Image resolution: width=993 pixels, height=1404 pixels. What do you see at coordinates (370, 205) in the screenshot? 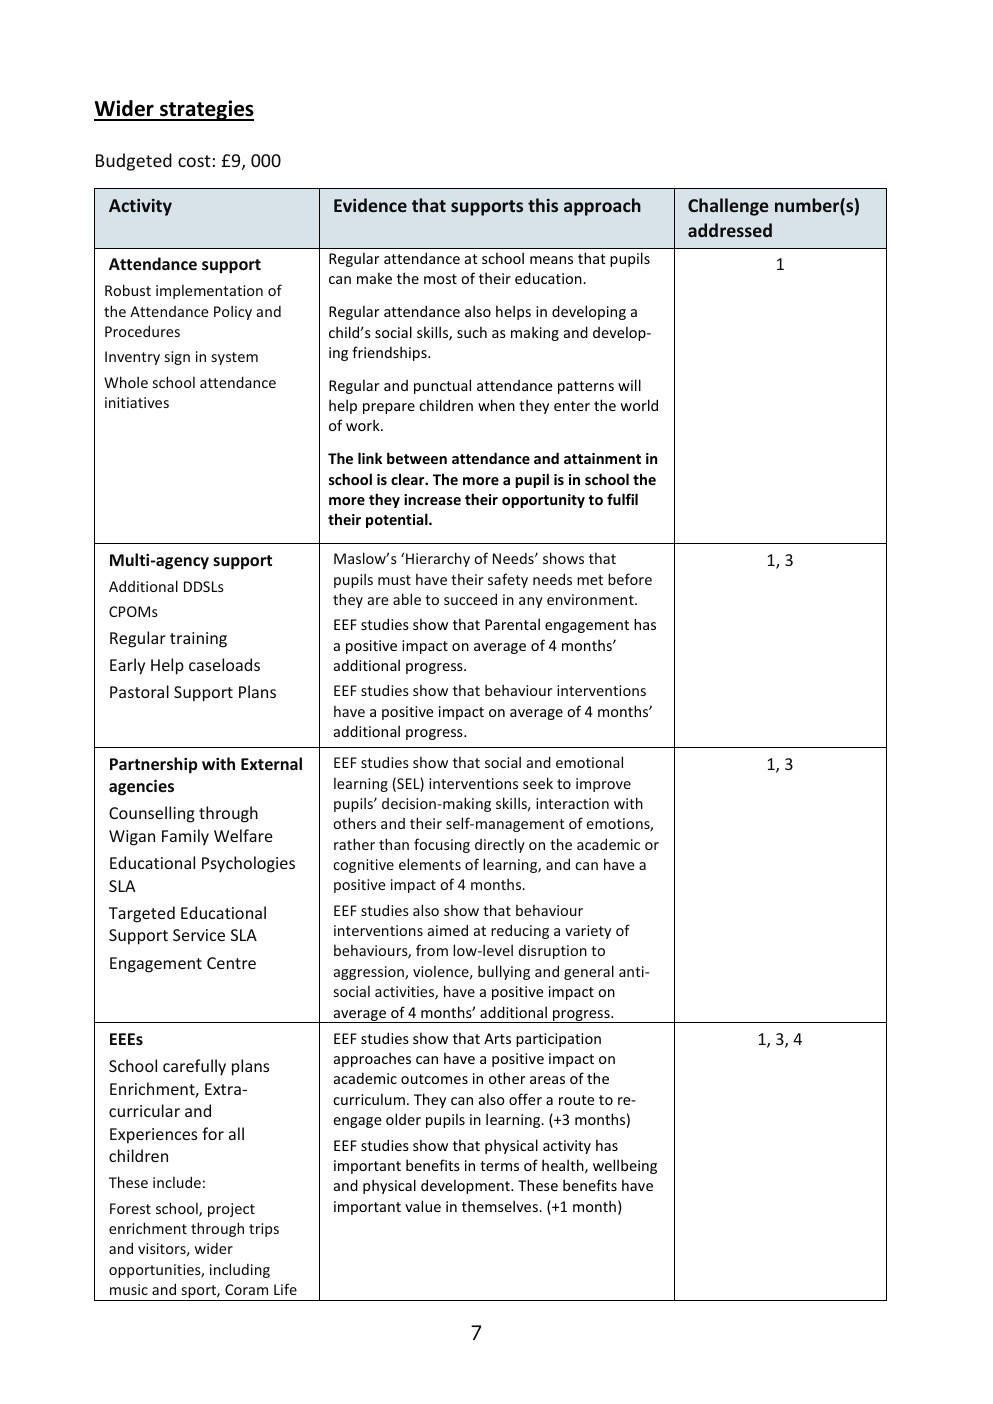
I see `Evidence` at bounding box center [370, 205].
